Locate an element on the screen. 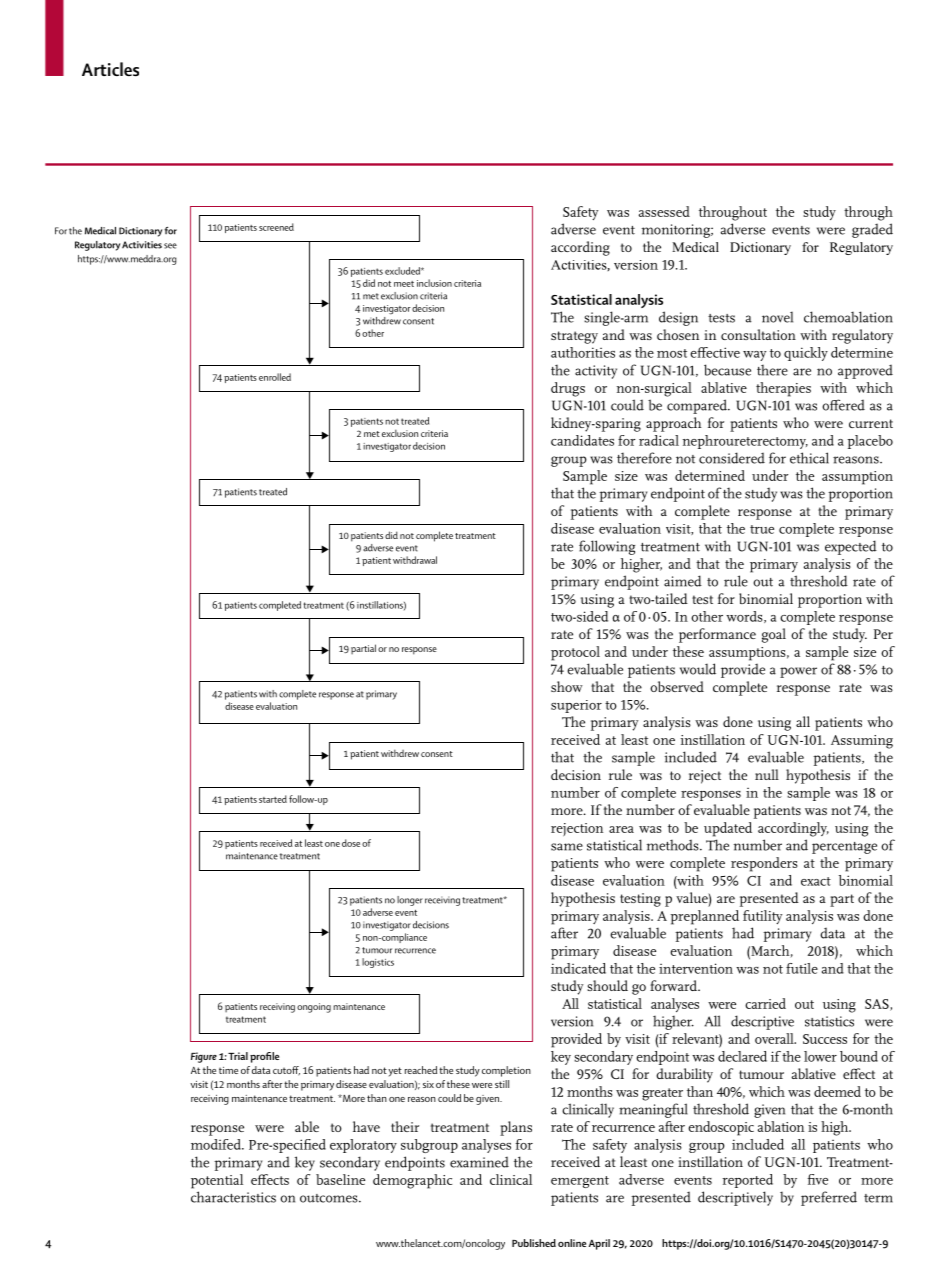 This screenshot has width=952, height=1279. dose is located at coordinates (351, 843).
